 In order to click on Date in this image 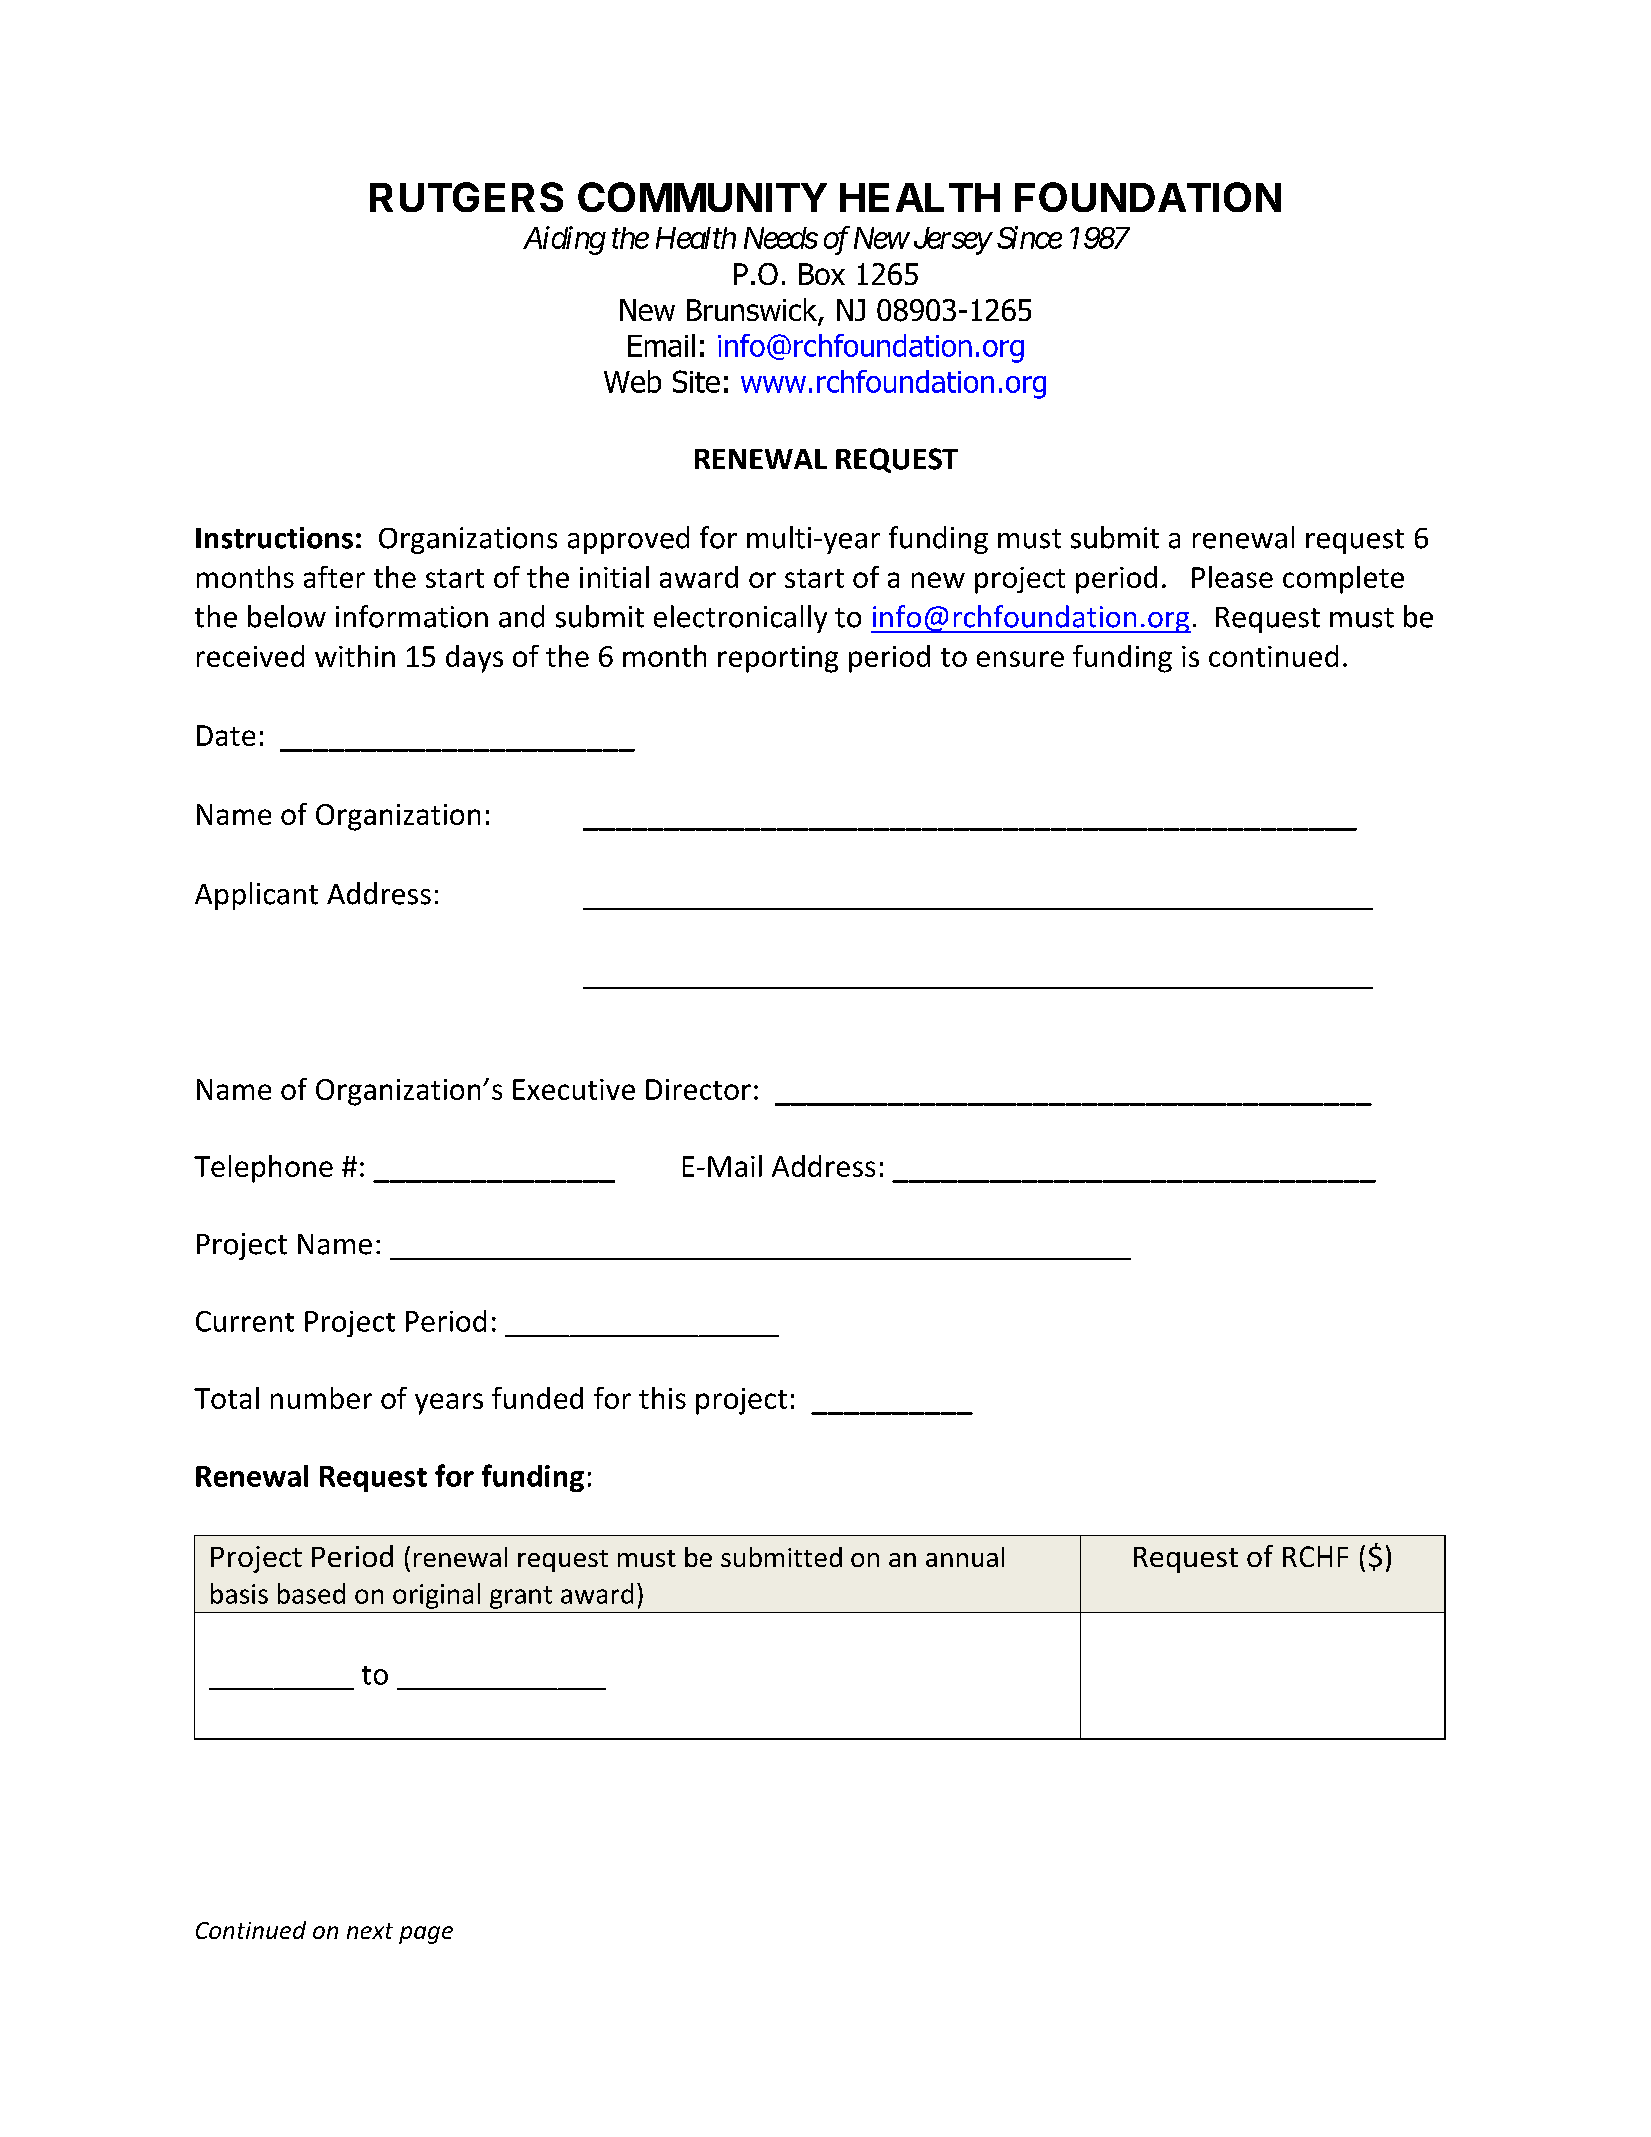, I will do `click(226, 735)`.
